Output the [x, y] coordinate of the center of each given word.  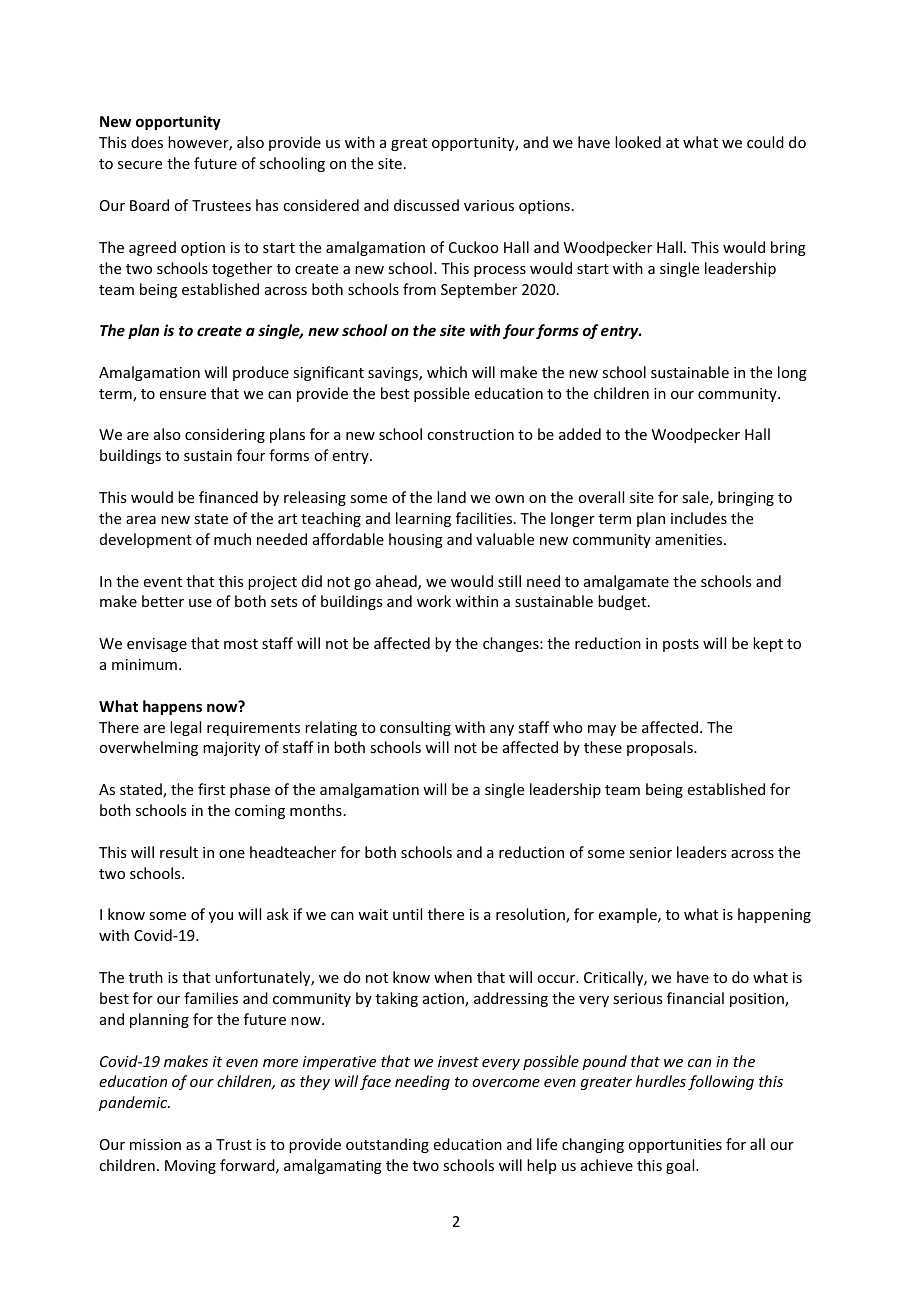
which [447, 372]
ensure [183, 395]
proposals [661, 748]
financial [695, 998]
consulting [415, 728]
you [221, 917]
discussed [426, 205]
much [232, 539]
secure [140, 165]
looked [638, 142]
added [580, 434]
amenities [690, 539]
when [453, 977]
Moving [190, 1167]
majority [231, 749]
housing [416, 540]
